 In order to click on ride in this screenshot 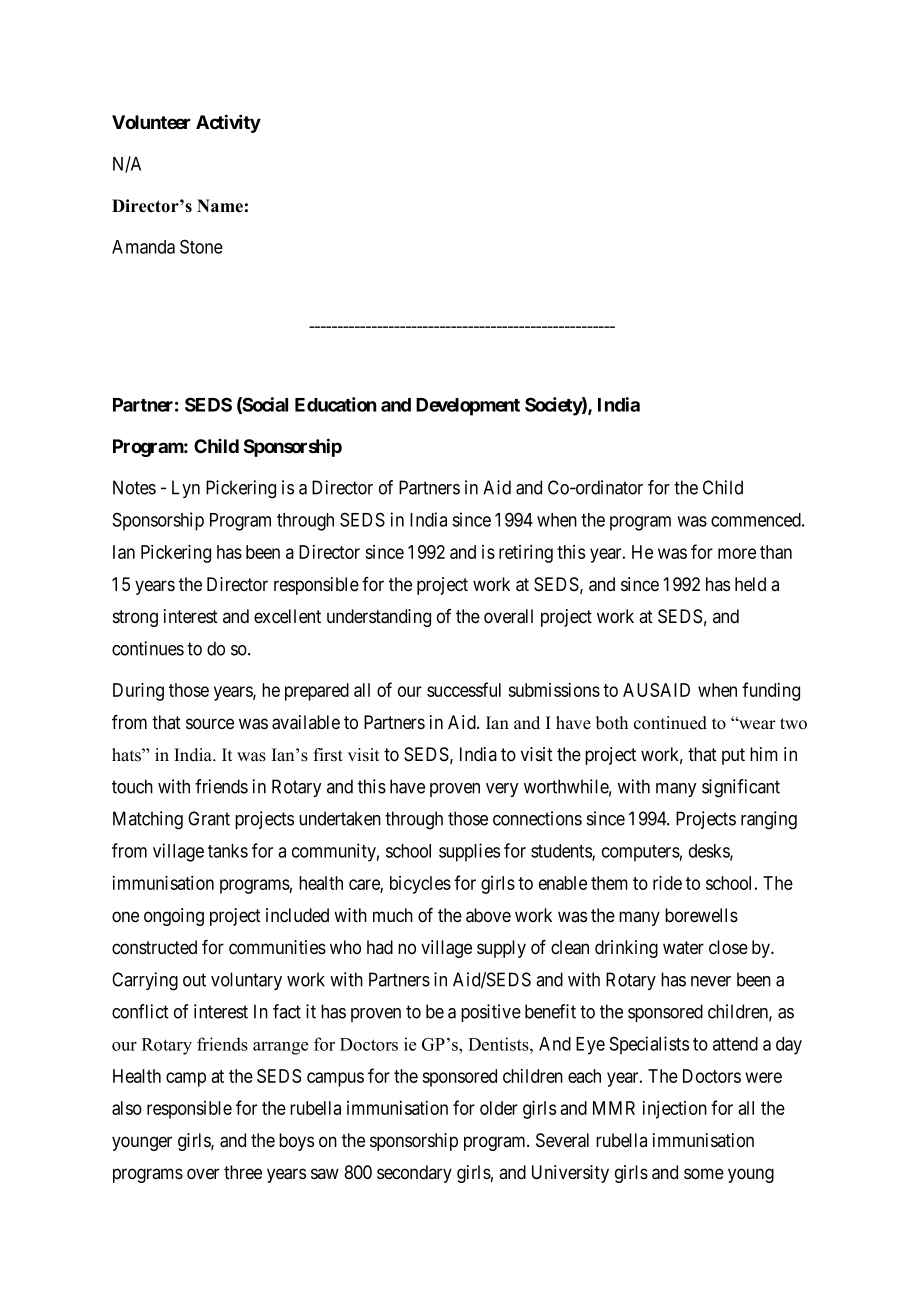, I will do `click(667, 882)`.
